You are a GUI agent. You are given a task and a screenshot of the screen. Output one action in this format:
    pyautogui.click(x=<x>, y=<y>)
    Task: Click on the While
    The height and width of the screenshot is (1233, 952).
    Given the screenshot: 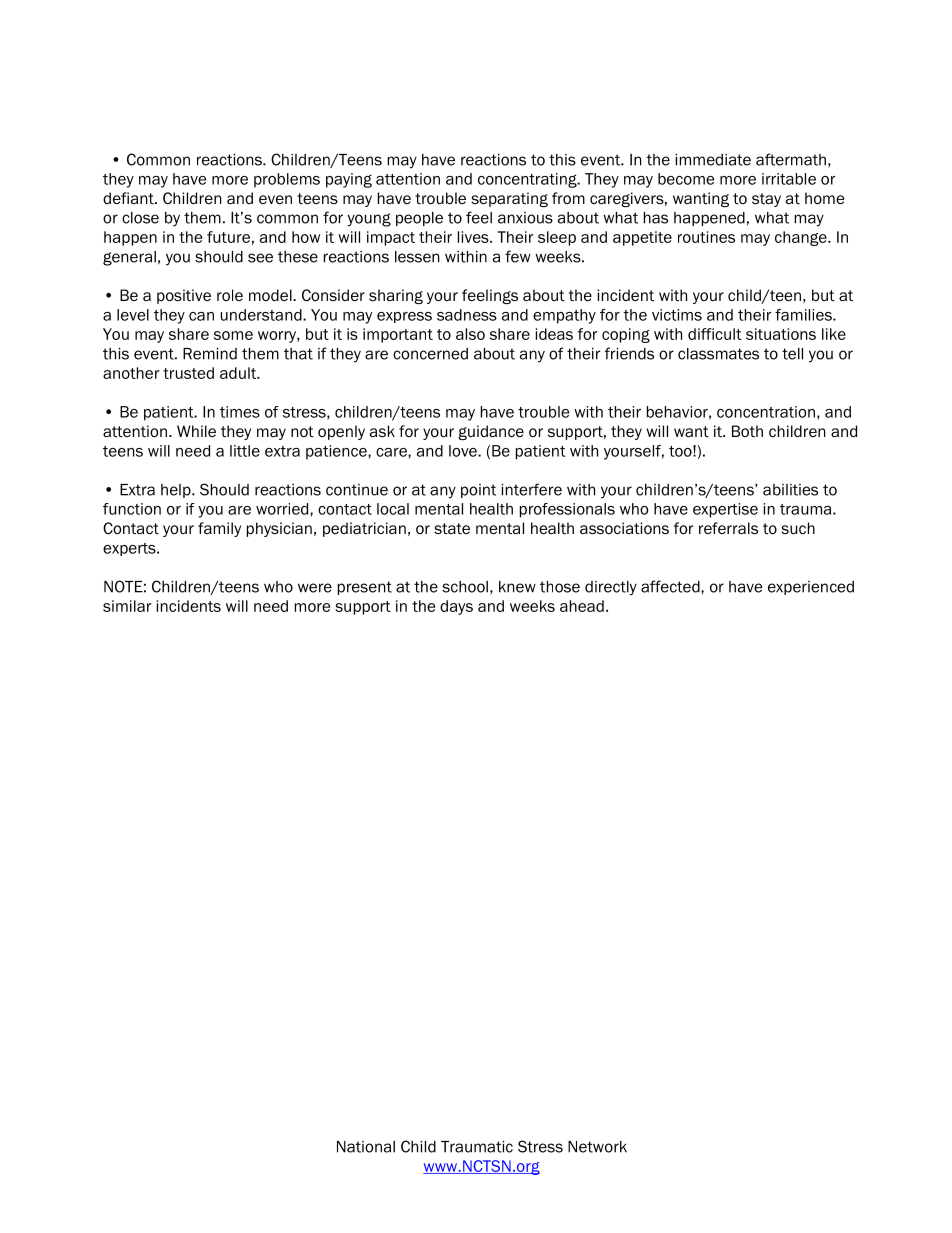 What is the action you would take?
    pyautogui.click(x=196, y=431)
